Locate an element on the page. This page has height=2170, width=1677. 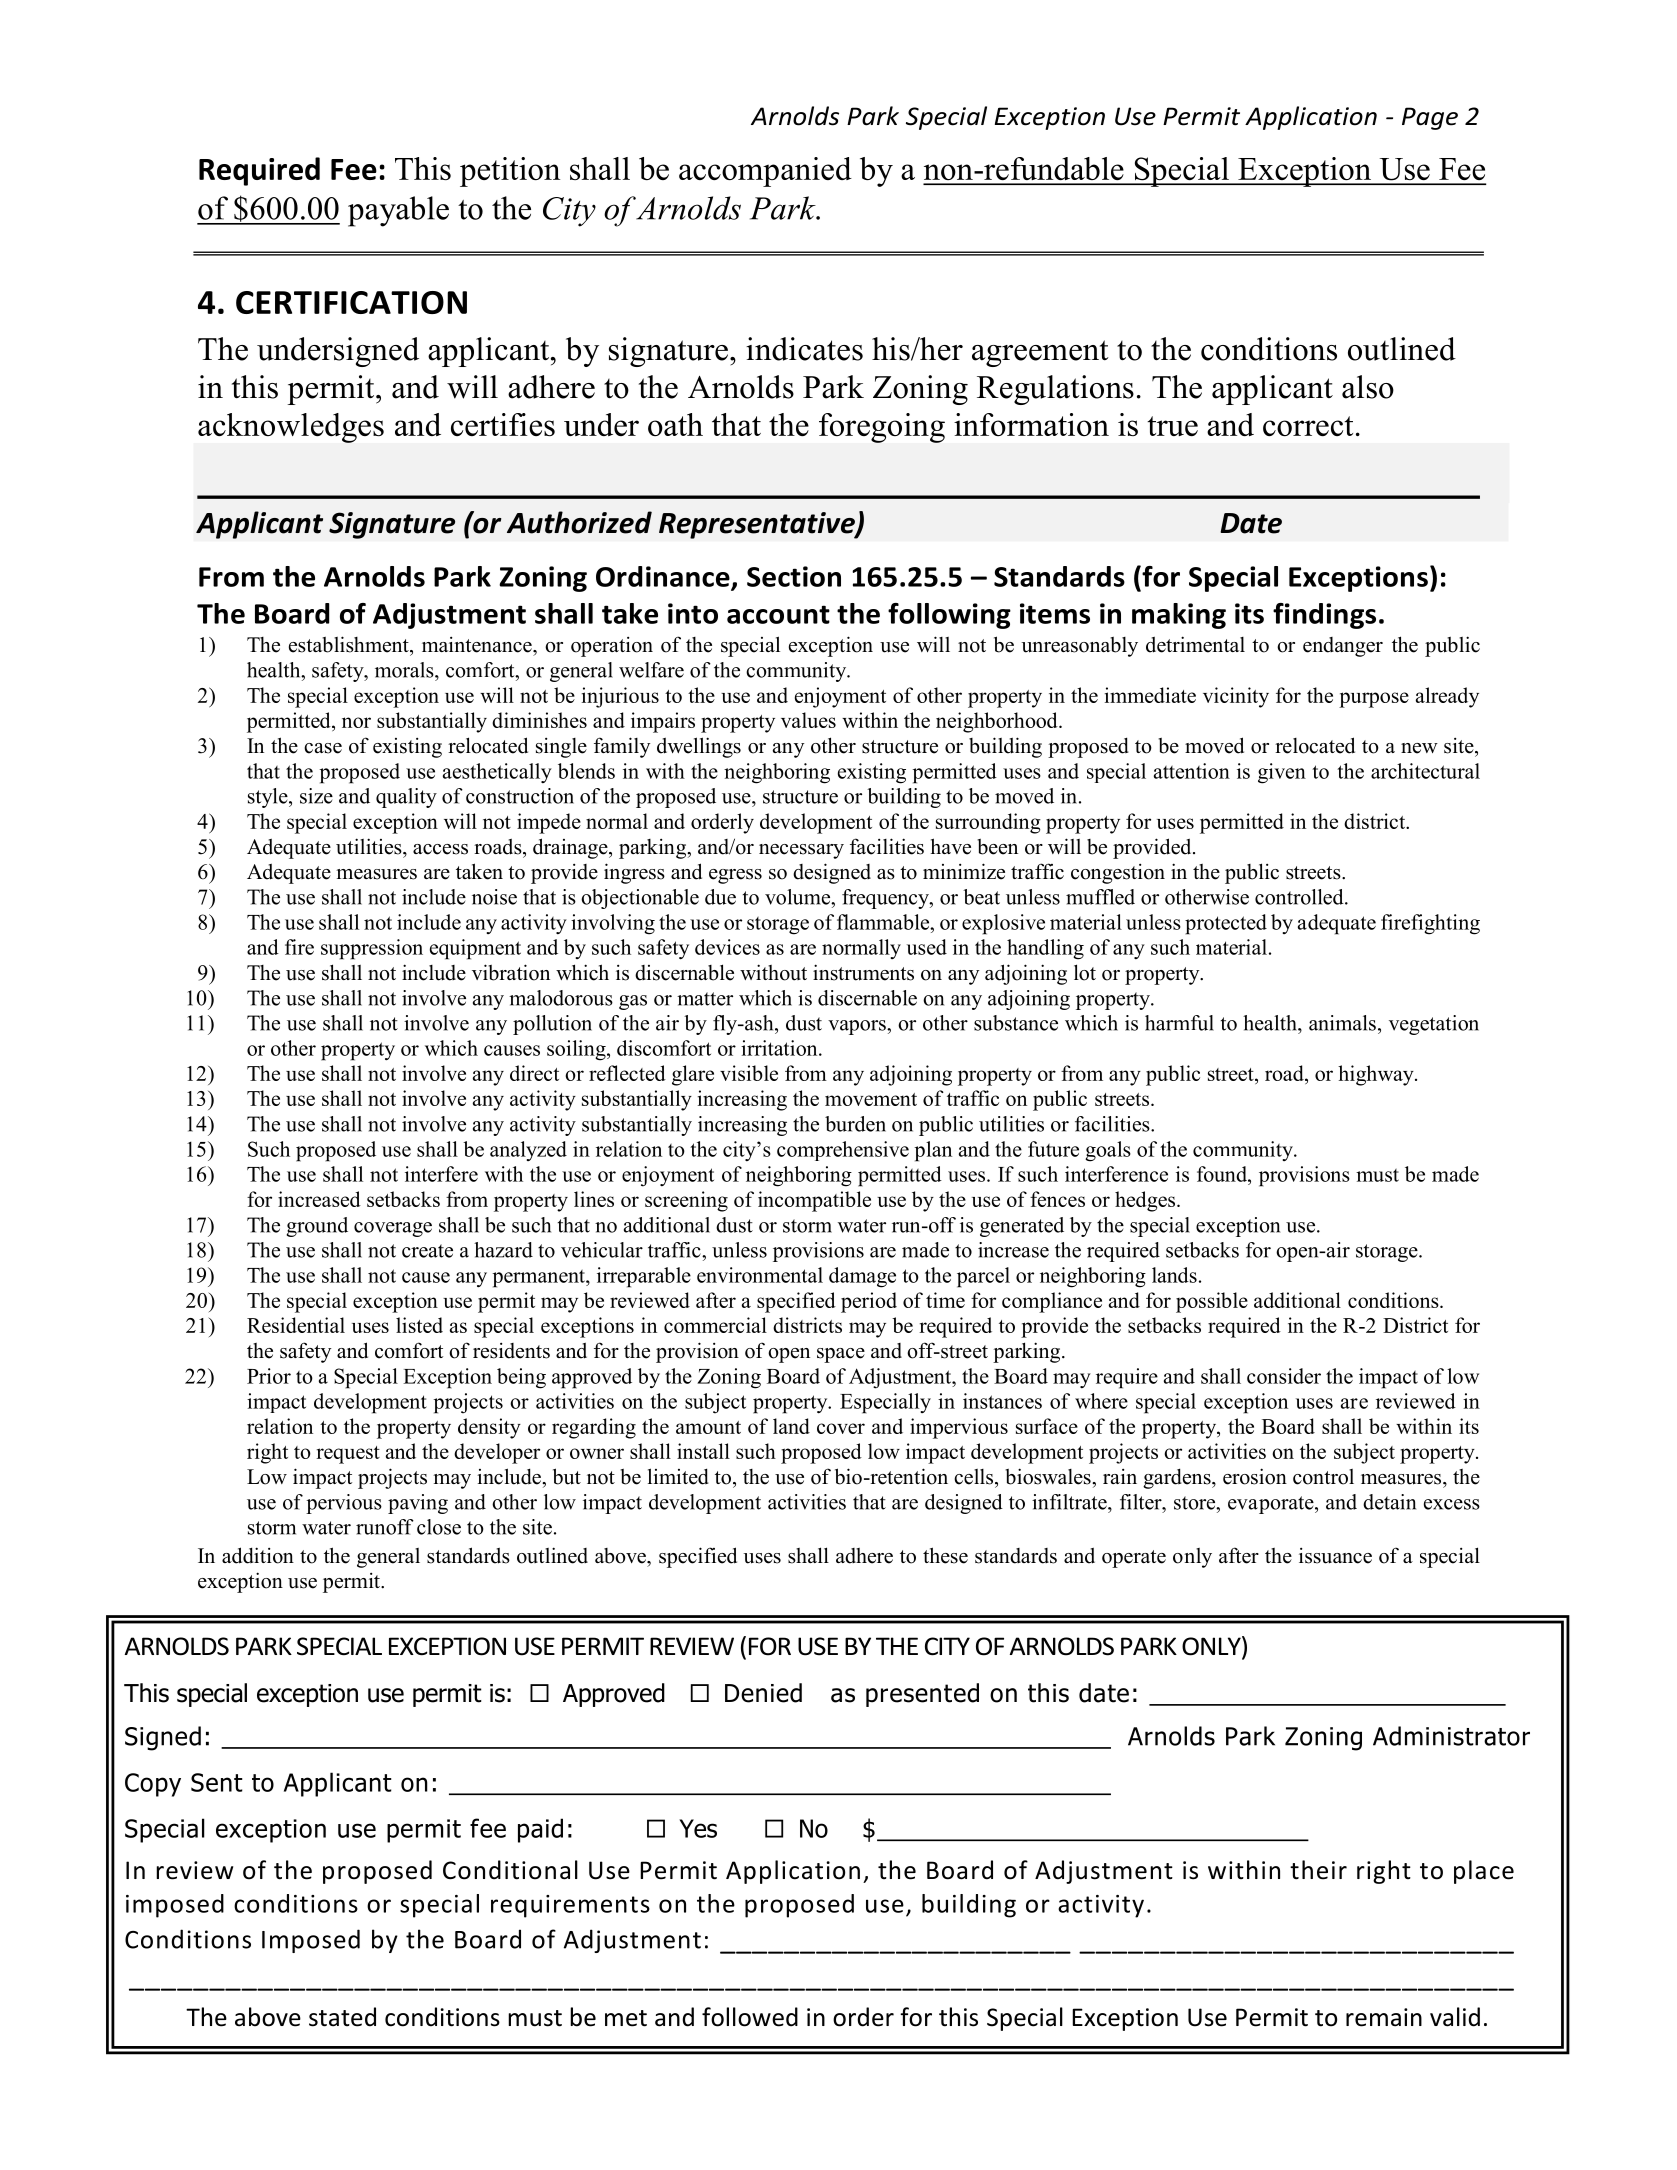
accompanied is located at coordinates (765, 172).
